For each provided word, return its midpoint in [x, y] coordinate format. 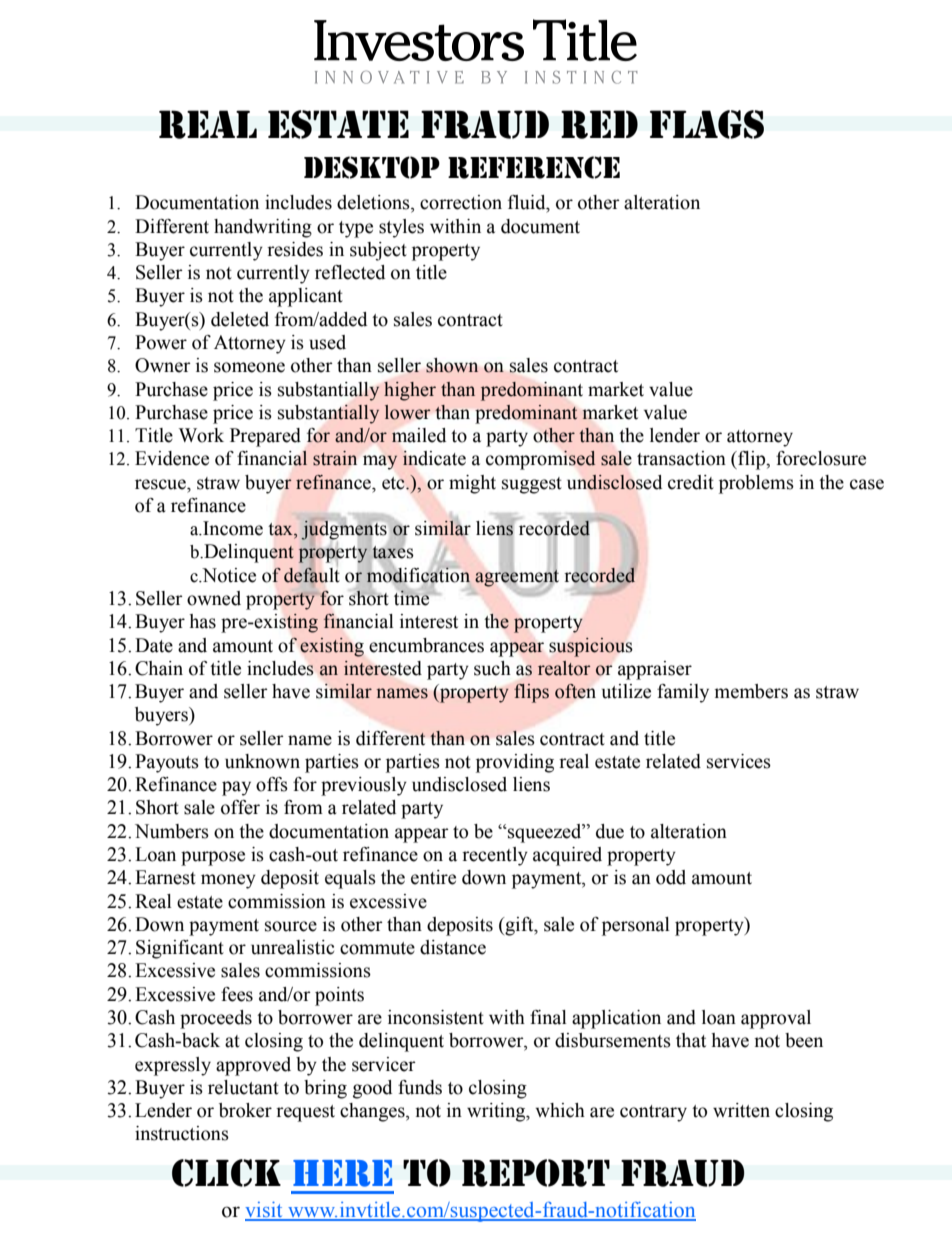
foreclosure [821, 458]
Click [226, 1173]
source [291, 926]
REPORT [536, 1173]
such [492, 668]
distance [453, 947]
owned [214, 598]
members [751, 691]
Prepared [265, 437]
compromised [541, 460]
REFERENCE [534, 167]
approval [776, 1019]
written [741, 1110]
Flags [707, 124]
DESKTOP [372, 167]
